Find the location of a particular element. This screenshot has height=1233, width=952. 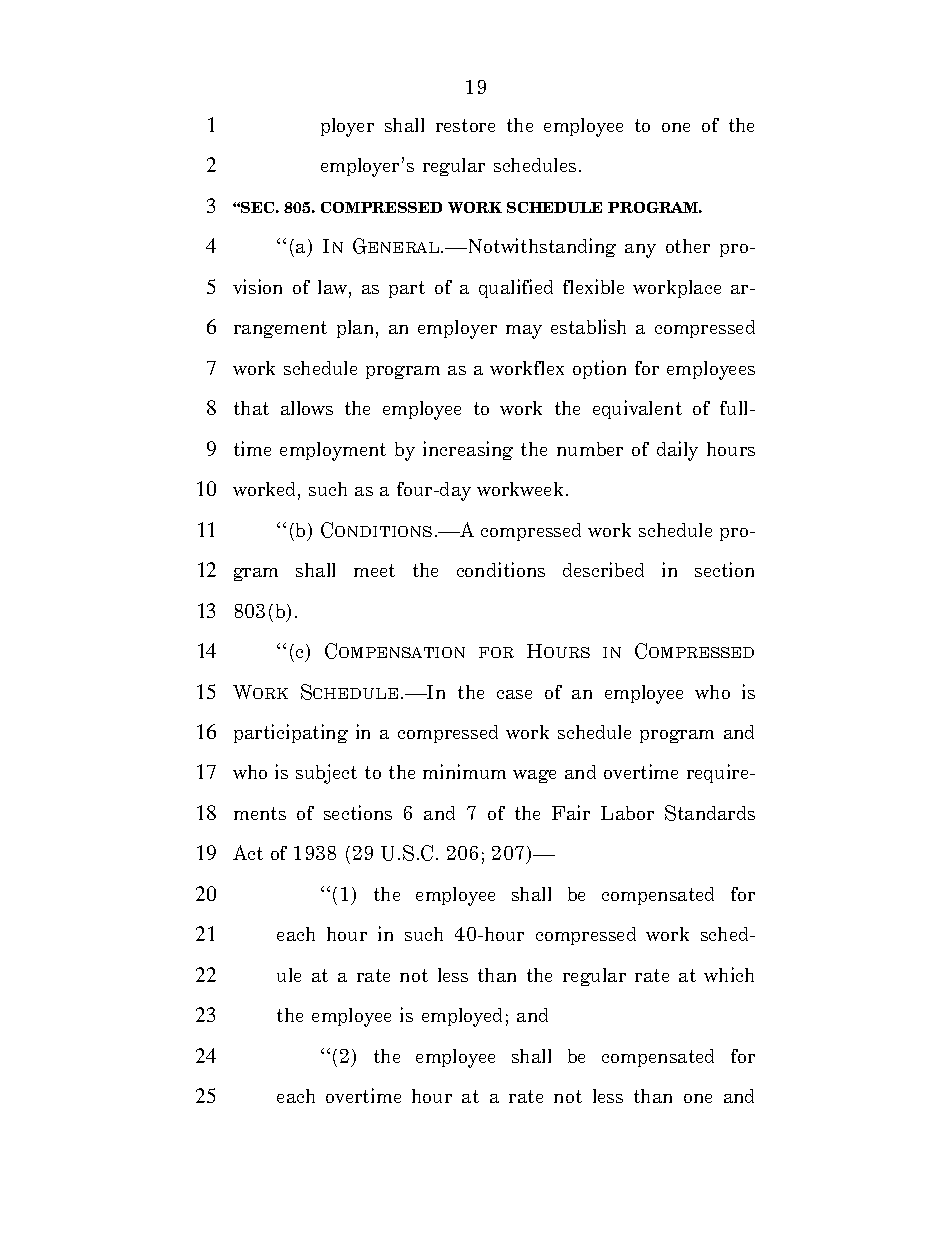

restore is located at coordinates (465, 125).
